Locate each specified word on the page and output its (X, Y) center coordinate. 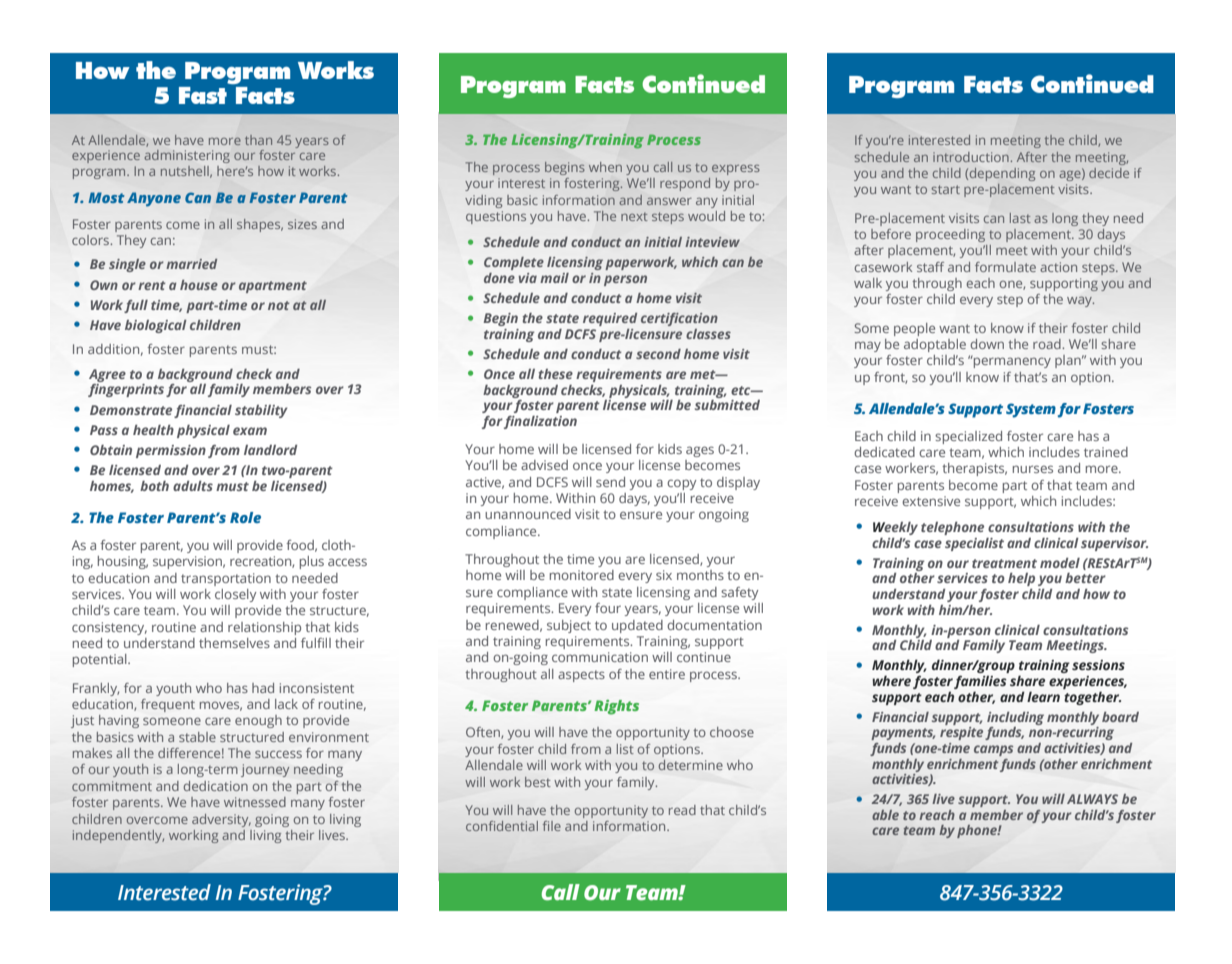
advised (544, 465)
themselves (234, 643)
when (605, 167)
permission (171, 451)
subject (569, 626)
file (552, 826)
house (199, 285)
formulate (1005, 267)
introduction (971, 157)
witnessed (255, 802)
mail (554, 278)
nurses (1033, 469)
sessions (1098, 665)
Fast (203, 95)
